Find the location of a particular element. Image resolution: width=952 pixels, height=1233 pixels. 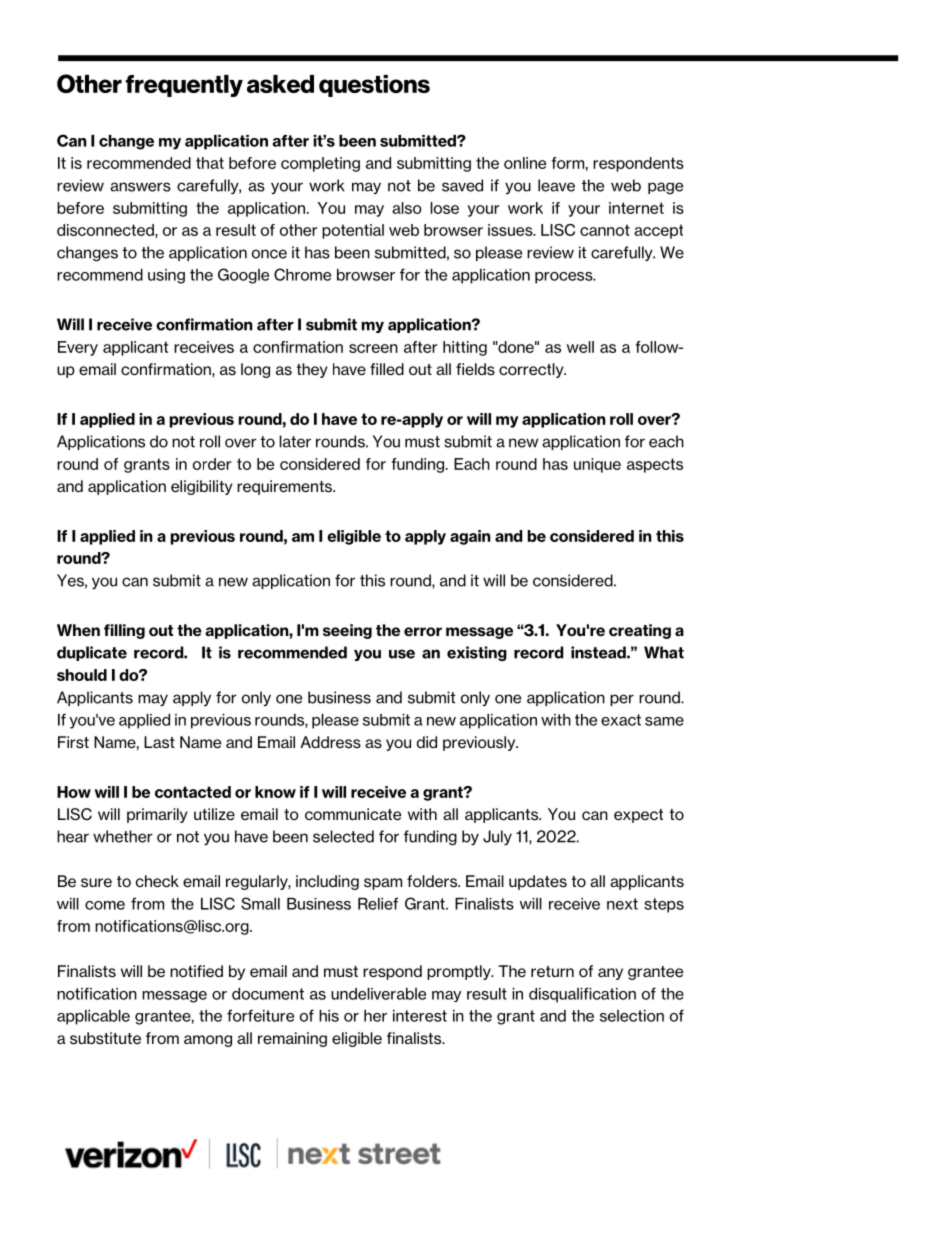

substitute is located at coordinates (105, 1038).
